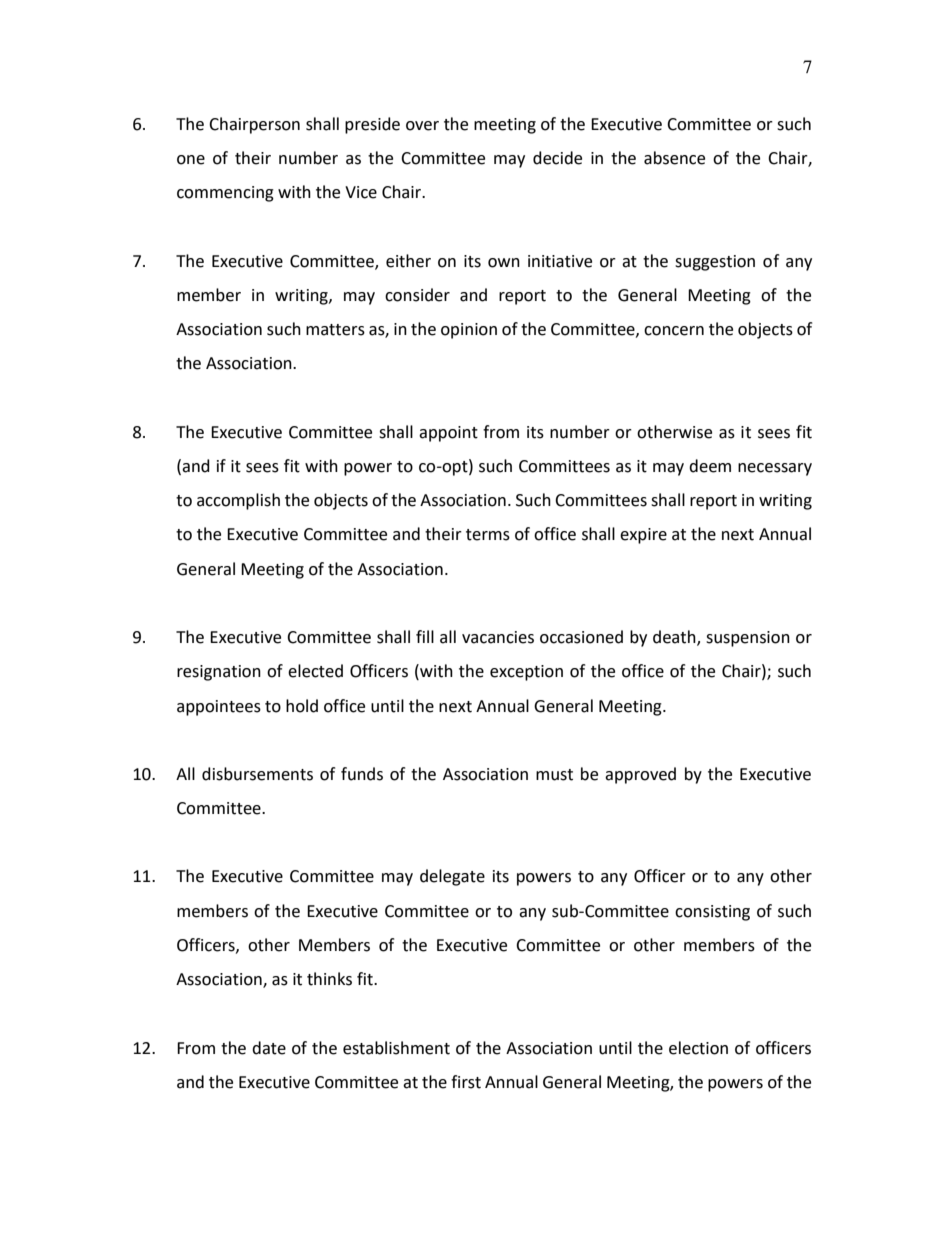 Image resolution: width=952 pixels, height=1233 pixels. What do you see at coordinates (698, 1048) in the image?
I see `election` at bounding box center [698, 1048].
